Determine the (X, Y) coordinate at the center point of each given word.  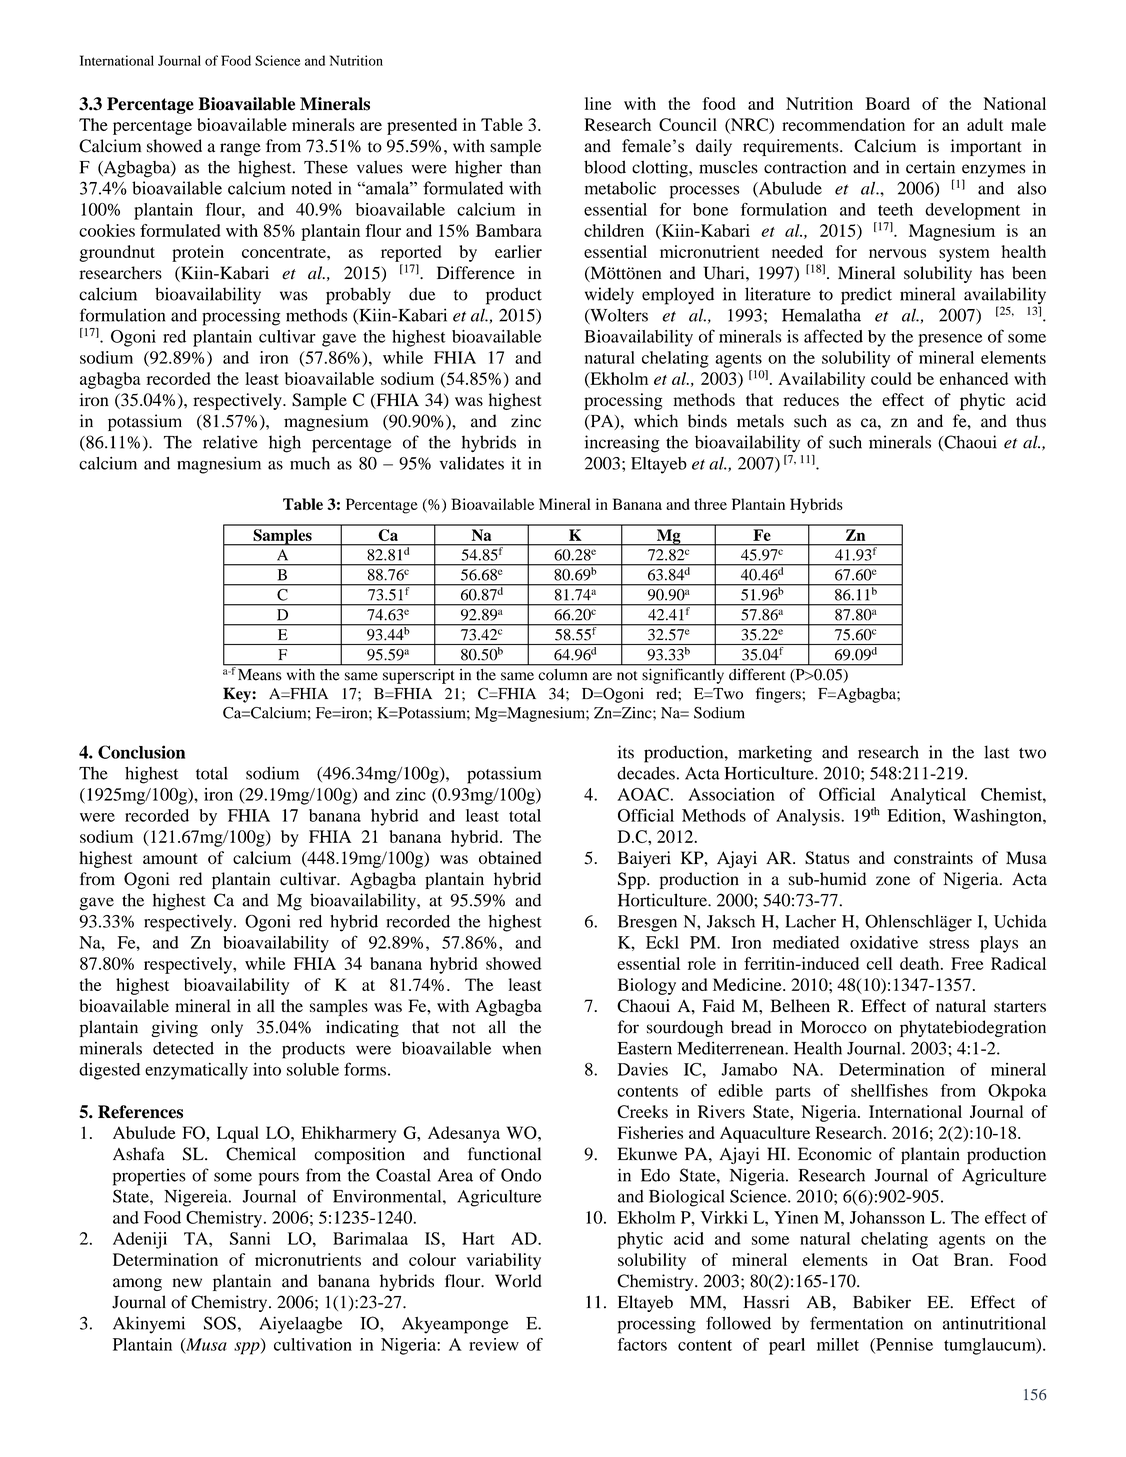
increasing (622, 444)
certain (930, 167)
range (240, 149)
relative (230, 442)
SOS (220, 1323)
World (518, 1281)
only (227, 1028)
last (997, 752)
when (521, 1048)
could (891, 378)
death (921, 963)
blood (605, 167)
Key (238, 695)
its (626, 752)
